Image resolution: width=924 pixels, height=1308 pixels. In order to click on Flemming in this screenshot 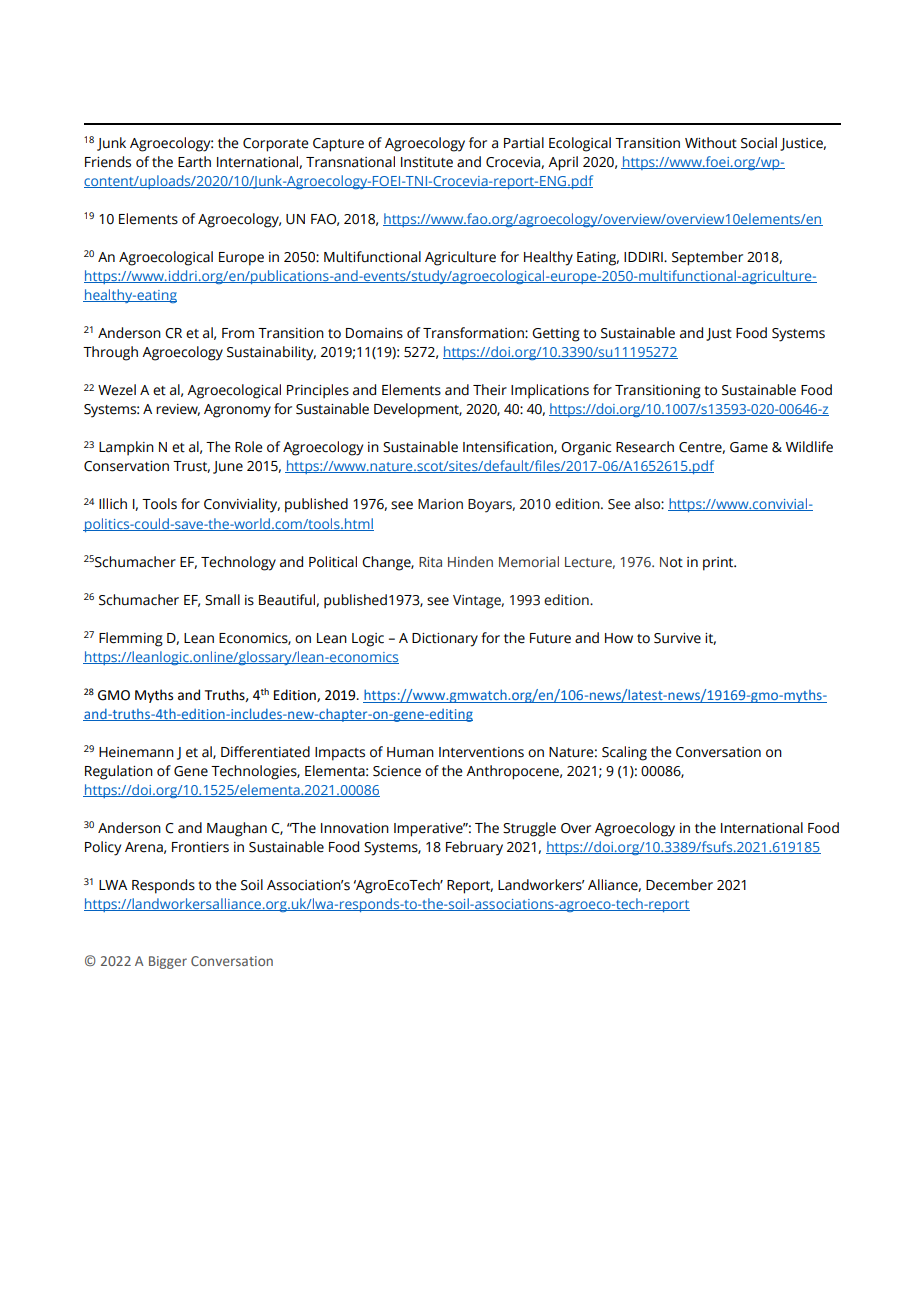, I will do `click(131, 639)`.
